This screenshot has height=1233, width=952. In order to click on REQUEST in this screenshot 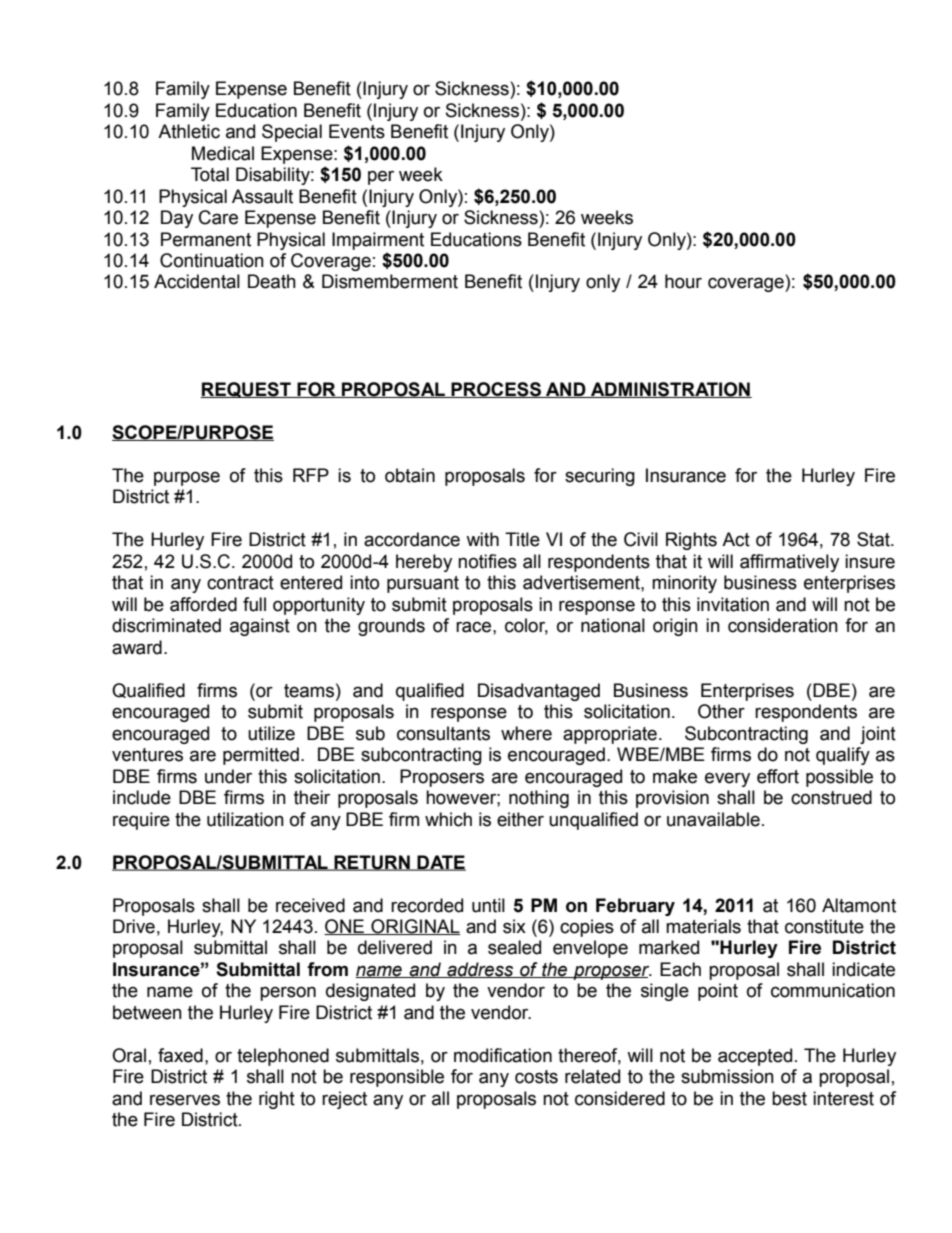, I will do `click(247, 390)`.
